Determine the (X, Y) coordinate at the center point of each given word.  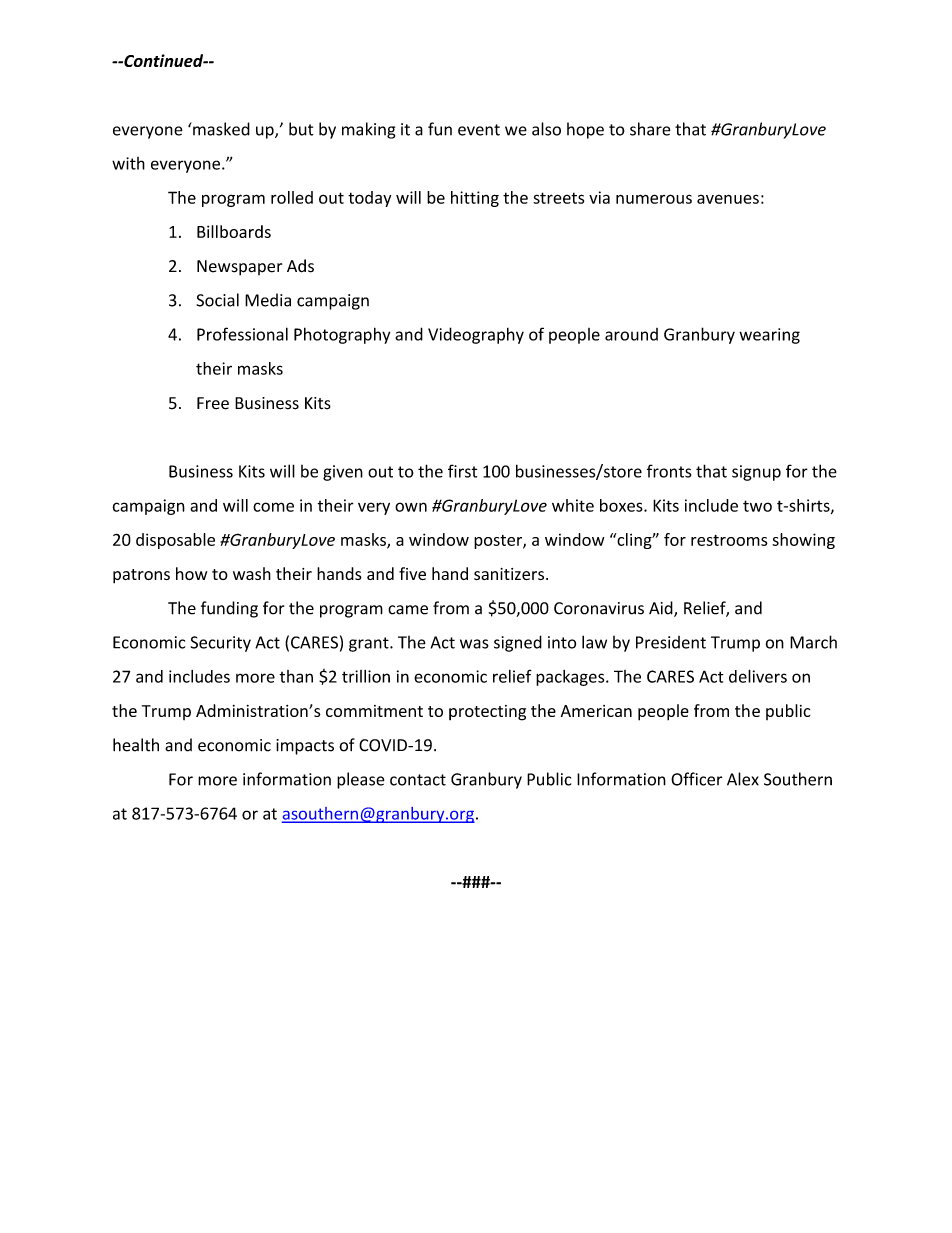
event (479, 130)
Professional (242, 334)
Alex (743, 779)
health (136, 745)
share (650, 129)
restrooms (729, 540)
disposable (175, 541)
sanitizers (509, 574)
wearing (769, 336)
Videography (476, 335)
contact (418, 780)
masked (220, 129)
